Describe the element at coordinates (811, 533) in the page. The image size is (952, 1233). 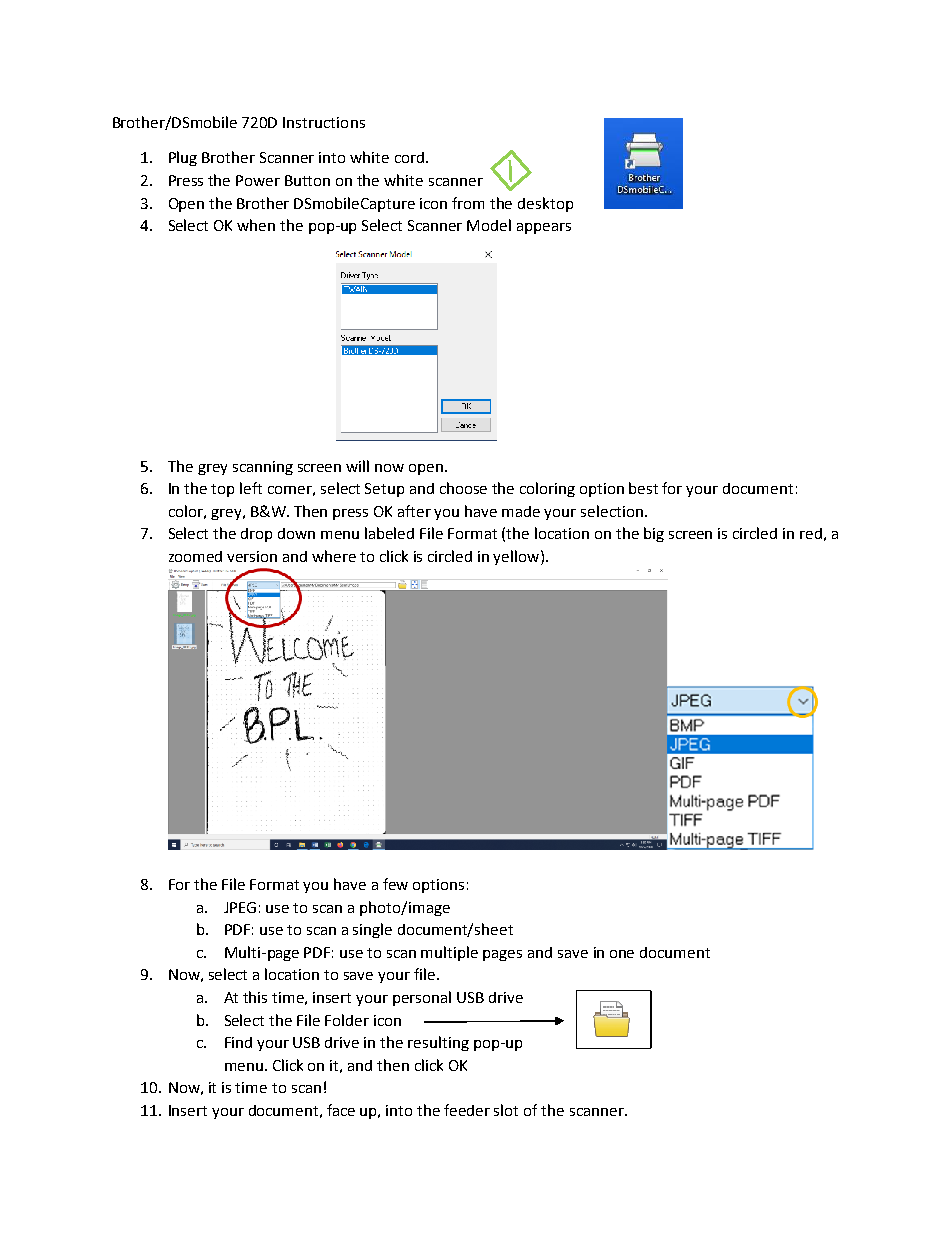
I see `red` at that location.
